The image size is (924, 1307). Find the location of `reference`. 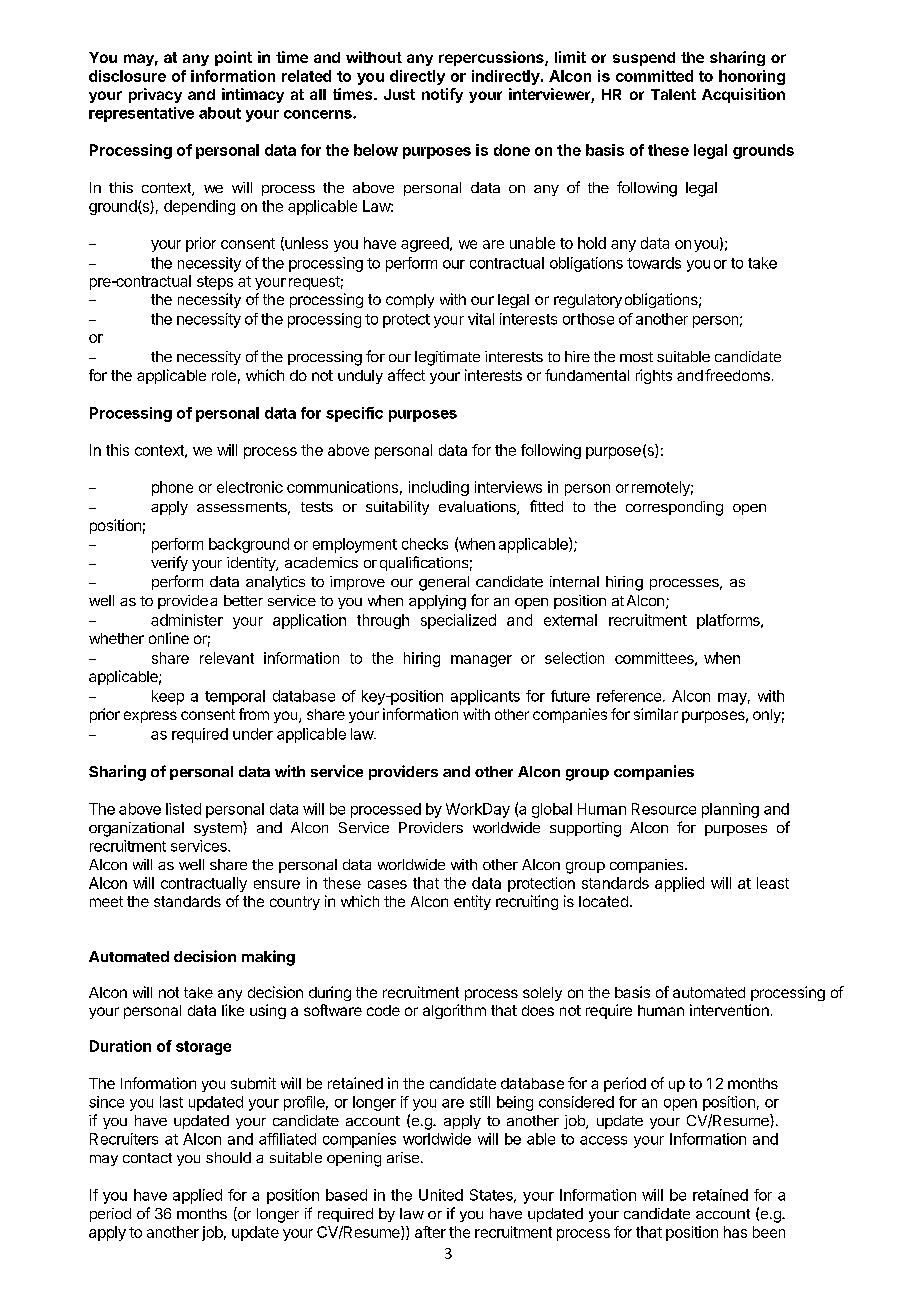

reference is located at coordinates (629, 696).
